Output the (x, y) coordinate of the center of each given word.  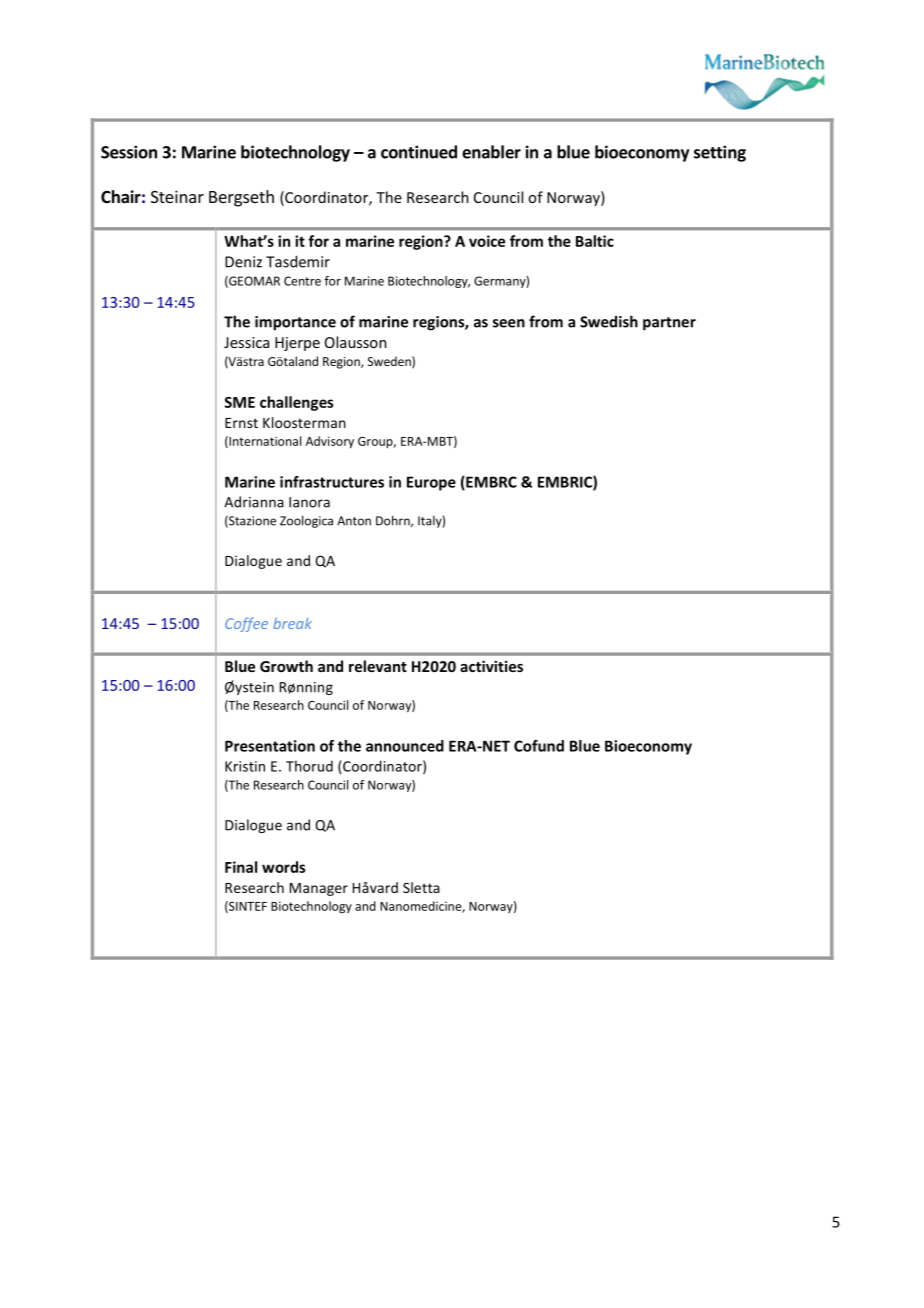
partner (669, 324)
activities (491, 666)
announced (405, 746)
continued (419, 152)
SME (239, 402)
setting (720, 153)
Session (129, 152)
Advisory (330, 442)
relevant (378, 666)
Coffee (246, 624)
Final (241, 867)
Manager (319, 889)
